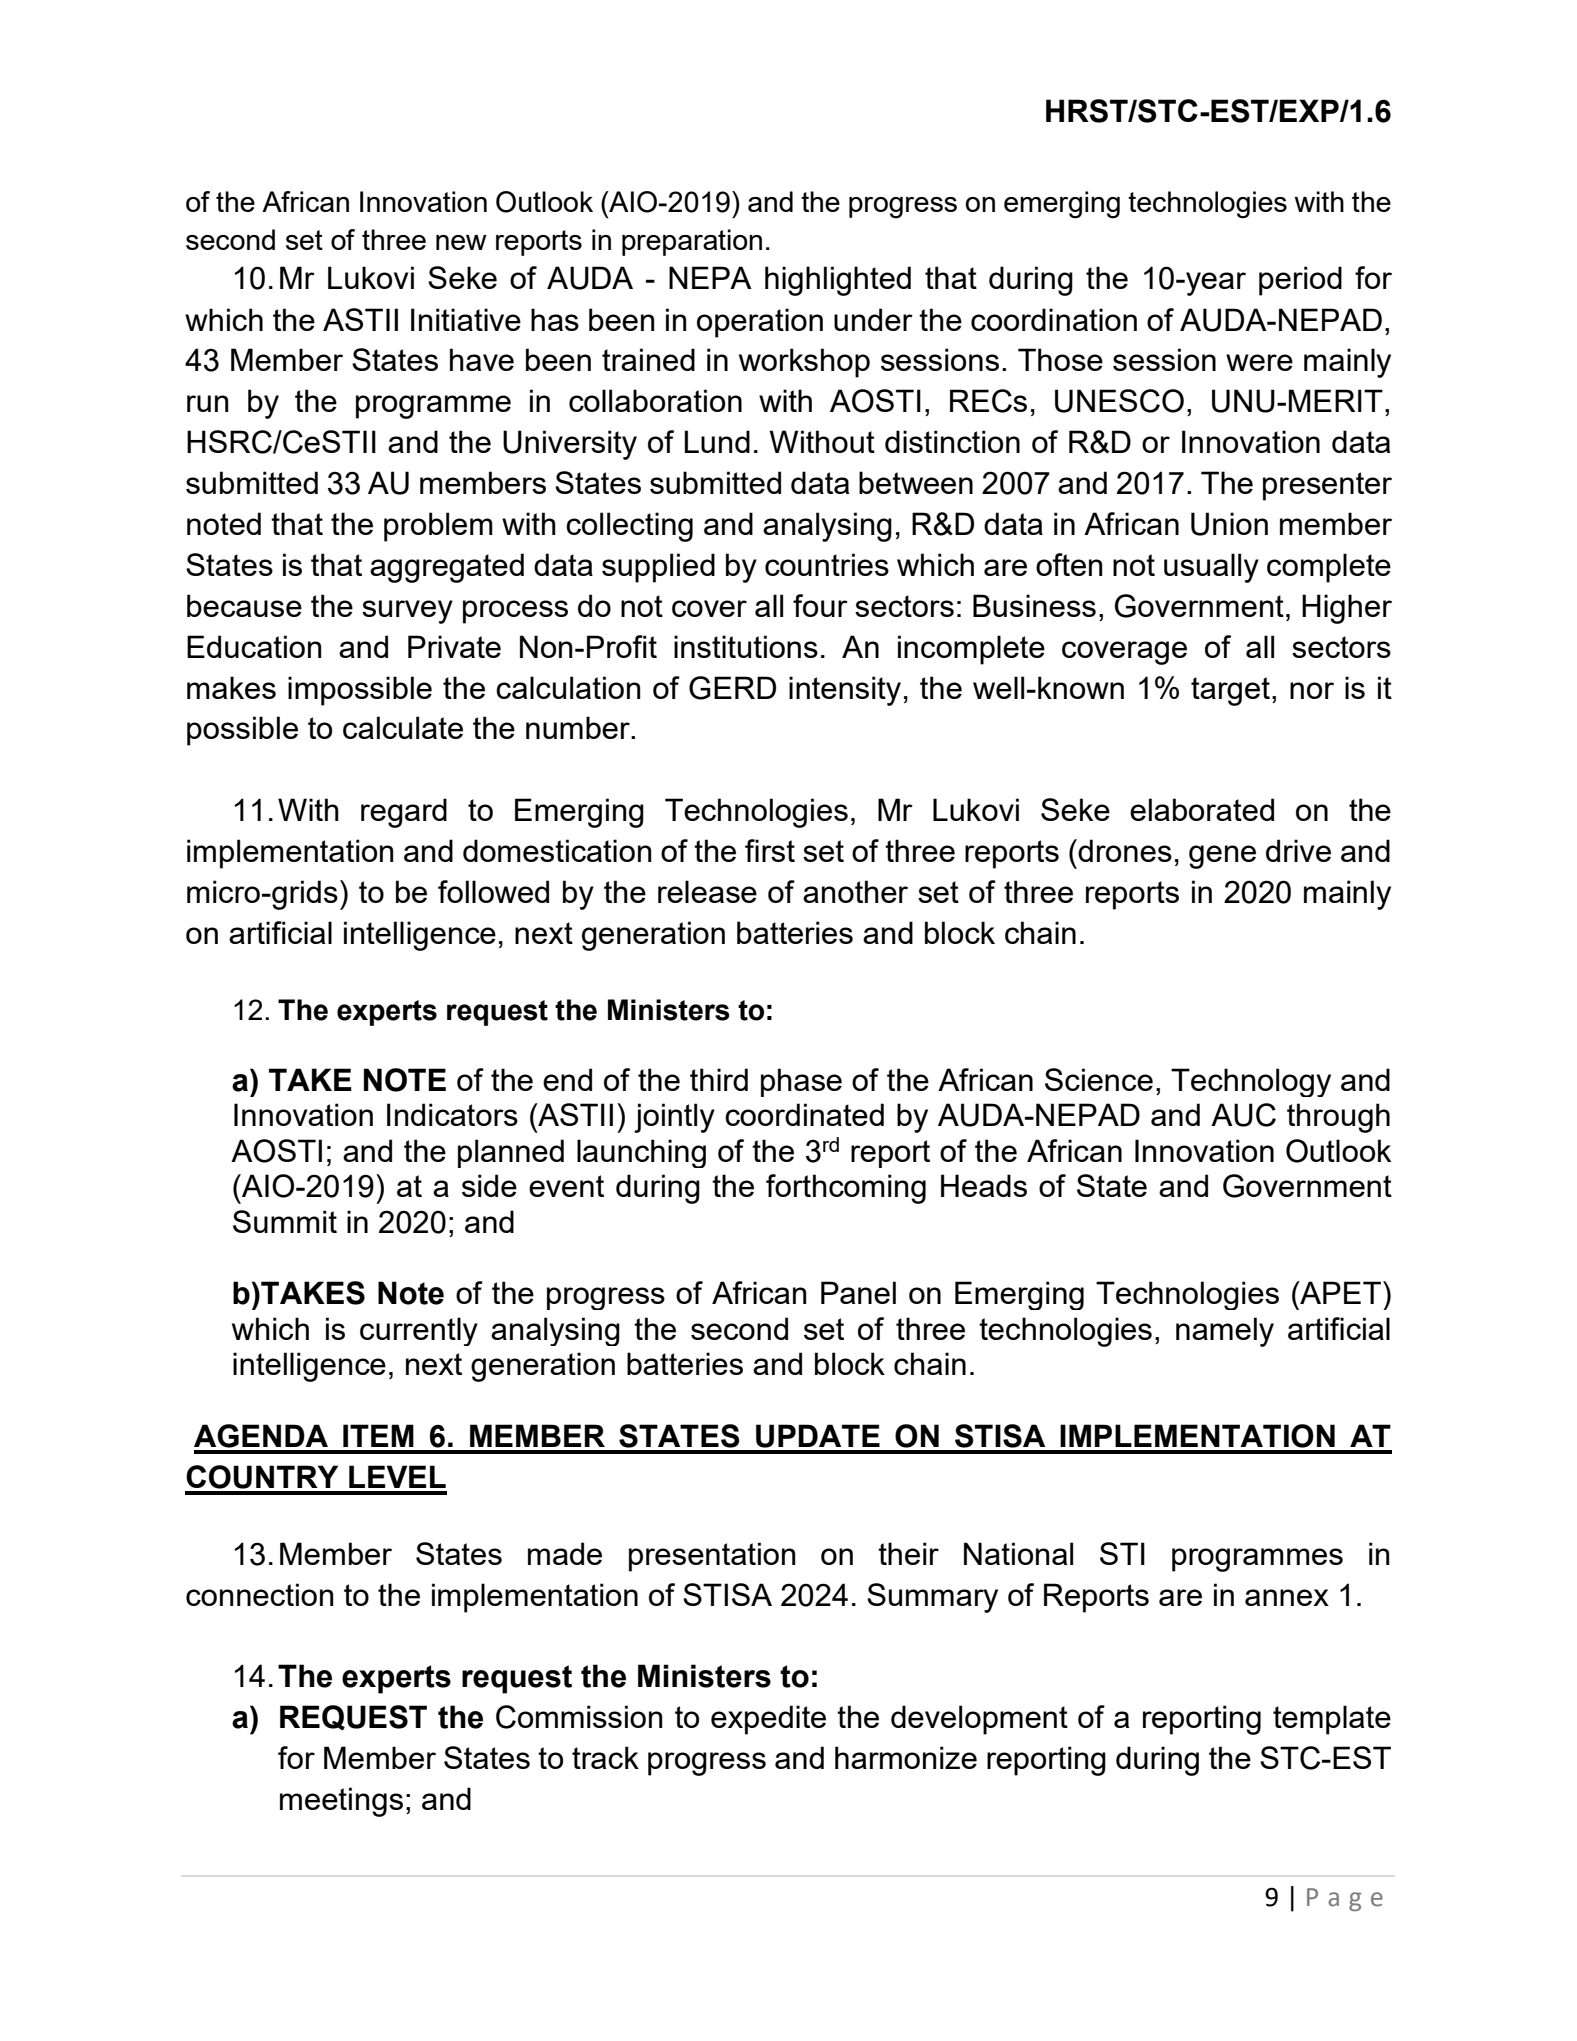 The height and width of the document is (2041, 1577). Describe the element at coordinates (341, 1802) in the document. I see `meetings` at that location.
